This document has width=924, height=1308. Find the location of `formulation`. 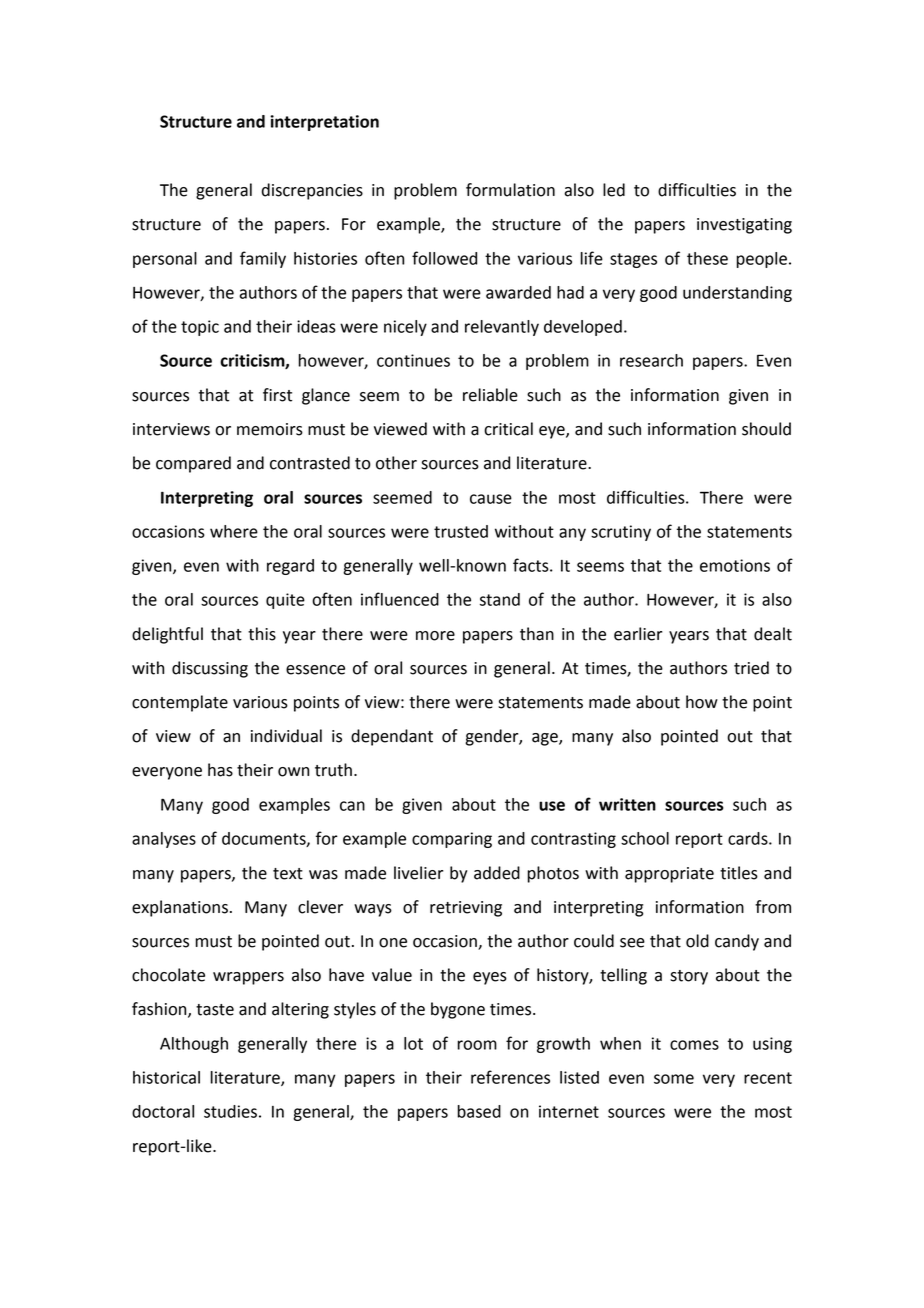

formulation is located at coordinates (510, 190).
